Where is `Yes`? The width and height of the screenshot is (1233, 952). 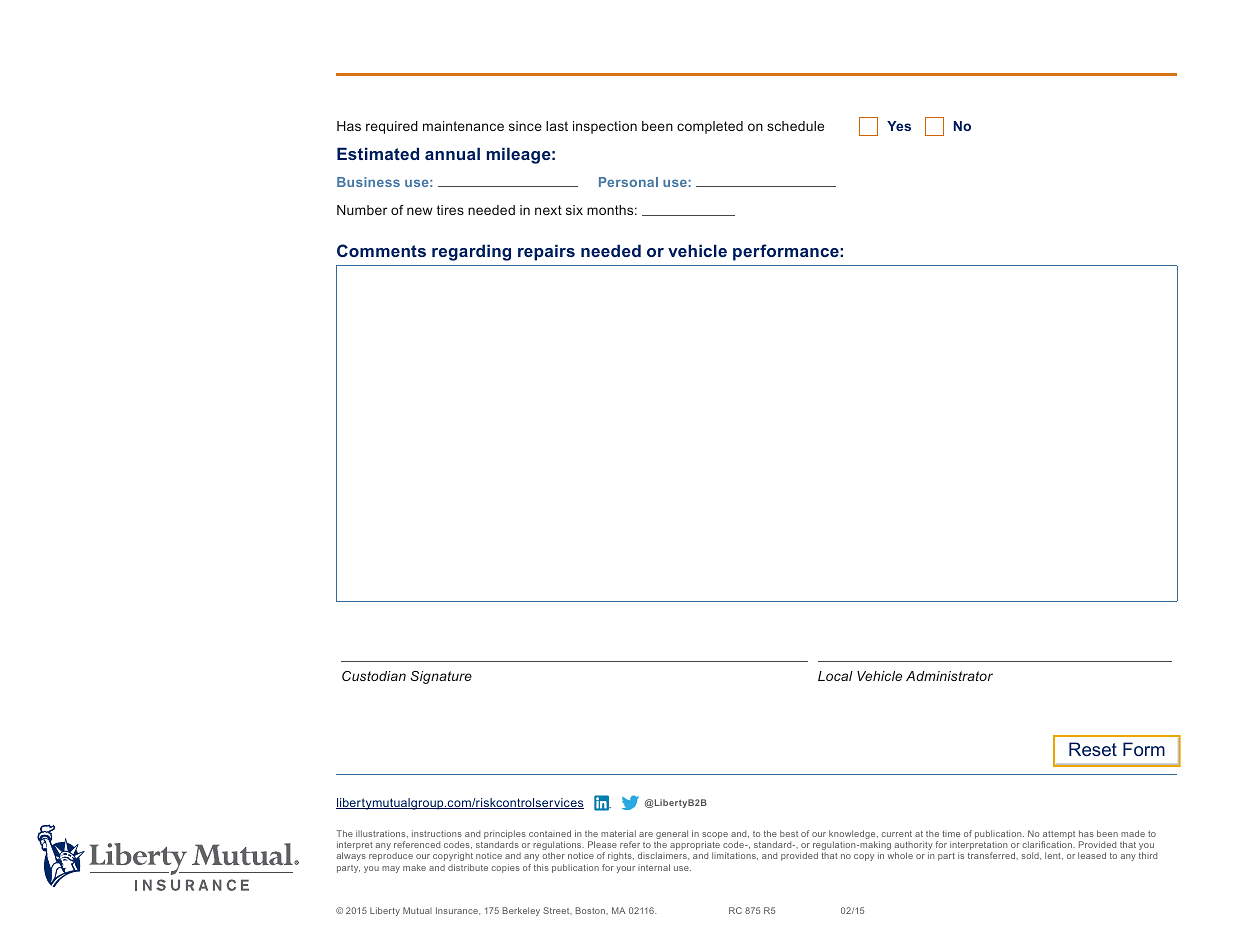 Yes is located at coordinates (899, 126).
